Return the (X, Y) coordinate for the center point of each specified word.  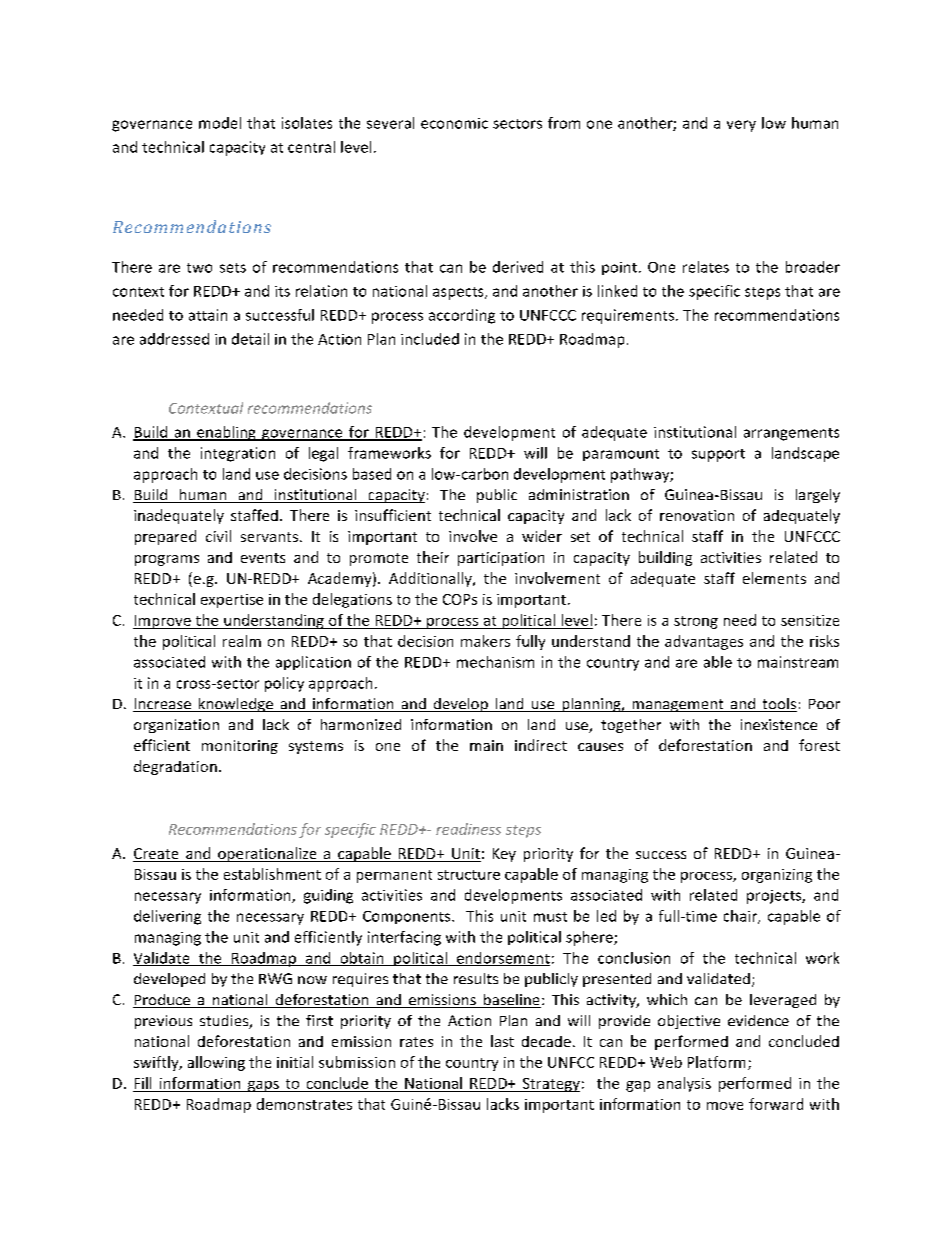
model (220, 123)
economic (454, 123)
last (502, 1041)
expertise (232, 601)
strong (696, 622)
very (741, 126)
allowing (216, 1063)
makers (485, 641)
